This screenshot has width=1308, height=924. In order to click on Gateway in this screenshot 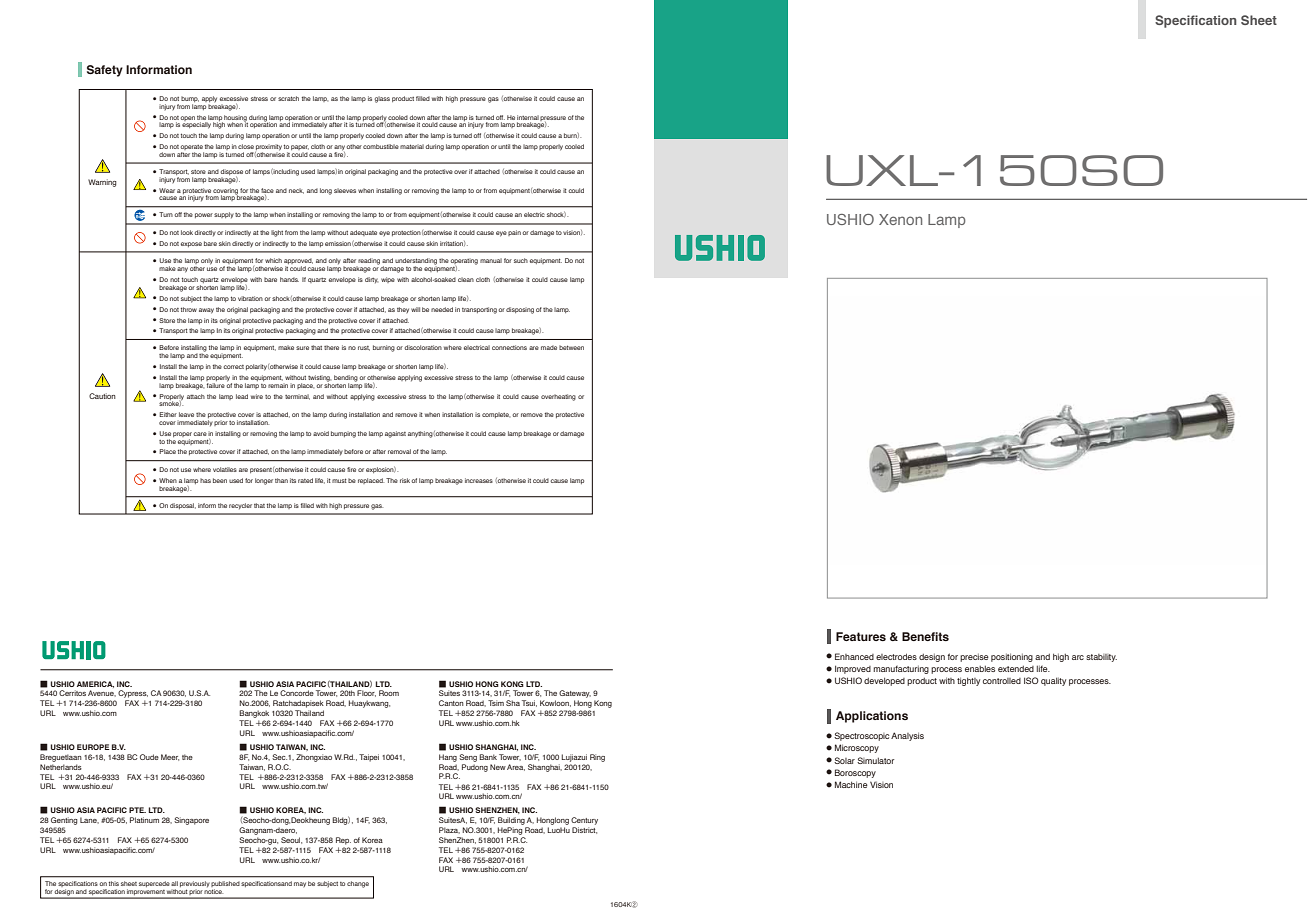, I will do `click(575, 695)`.
